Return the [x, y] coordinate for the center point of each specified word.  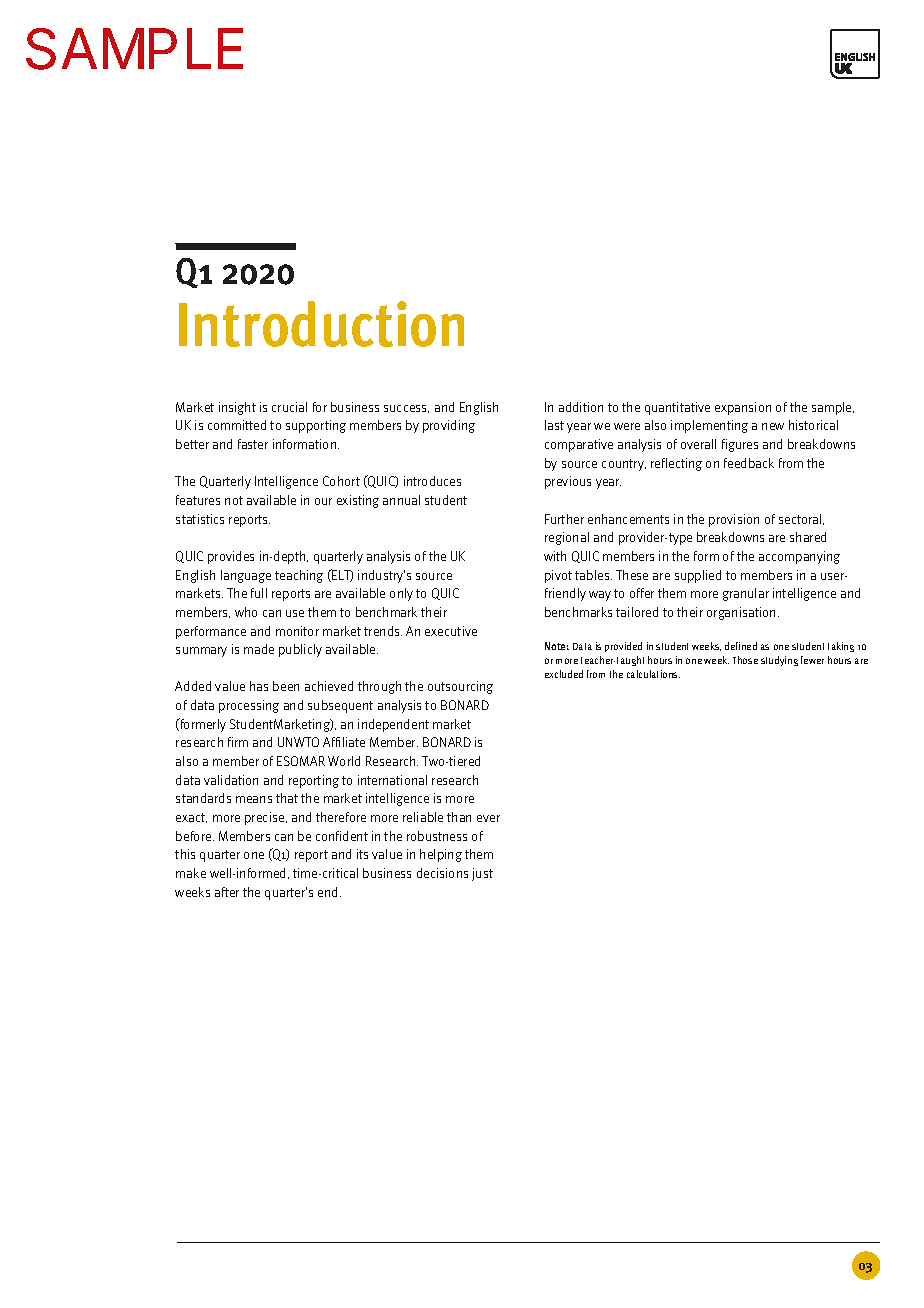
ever [488, 818]
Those [745, 660]
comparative [579, 445]
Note [557, 646]
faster [253, 444]
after [227, 892]
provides [231, 557]
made [259, 649]
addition [581, 407]
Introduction [321, 324]
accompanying [799, 557]
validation [231, 780]
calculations [653, 674]
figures [740, 445]
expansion [743, 408]
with [555, 556]
